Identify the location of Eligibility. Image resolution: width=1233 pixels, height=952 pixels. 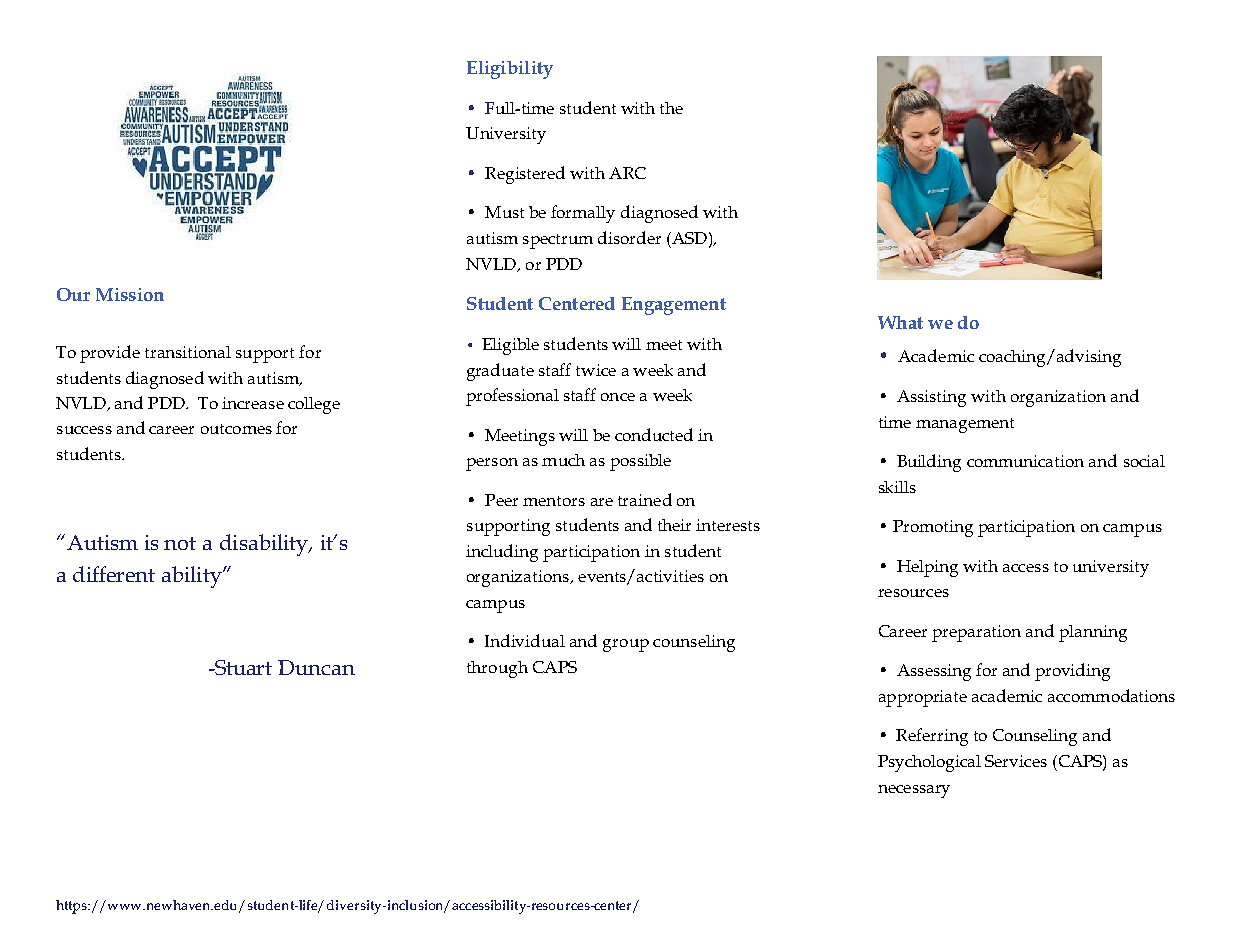
(510, 70).
